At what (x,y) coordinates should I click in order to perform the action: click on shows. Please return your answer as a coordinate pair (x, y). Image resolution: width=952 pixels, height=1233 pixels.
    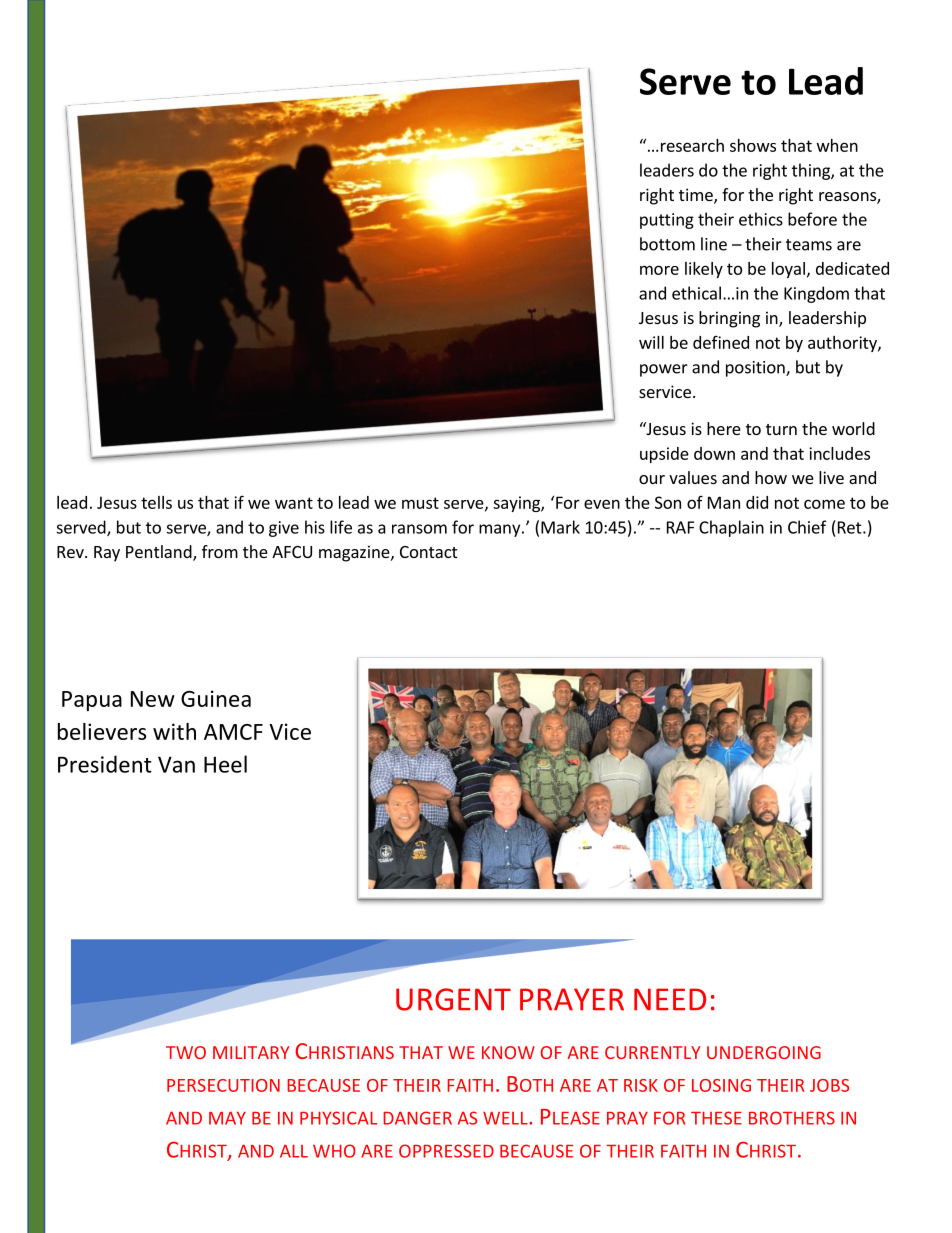
    Looking at the image, I should click on (753, 145).
